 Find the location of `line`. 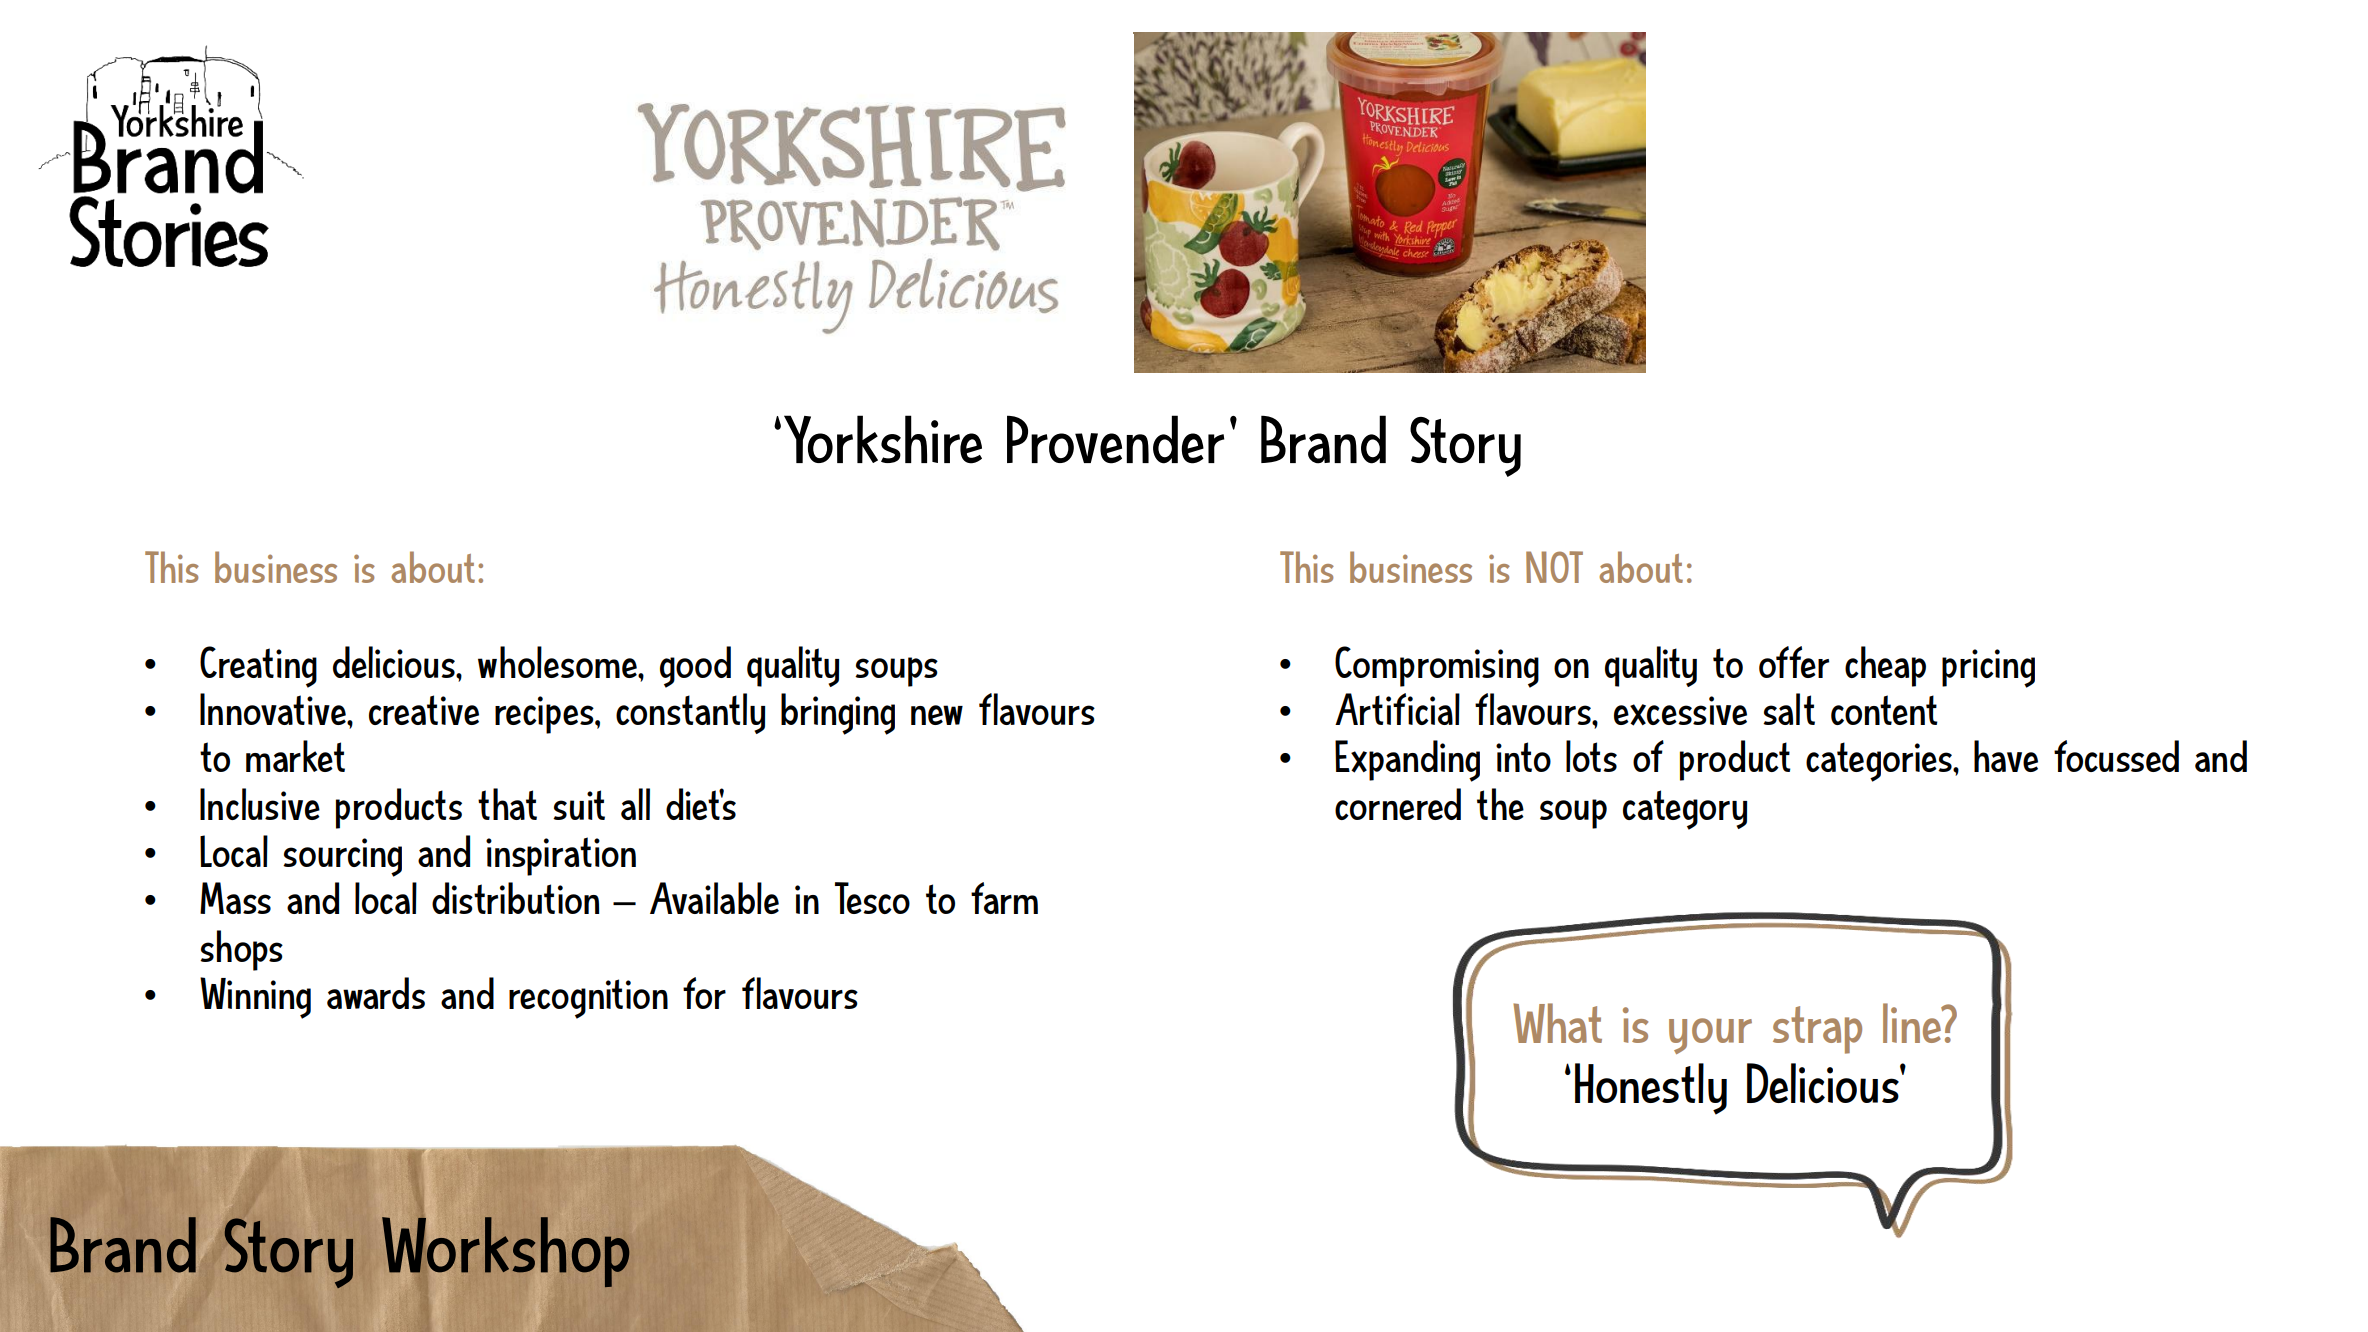

line is located at coordinates (1913, 1023).
